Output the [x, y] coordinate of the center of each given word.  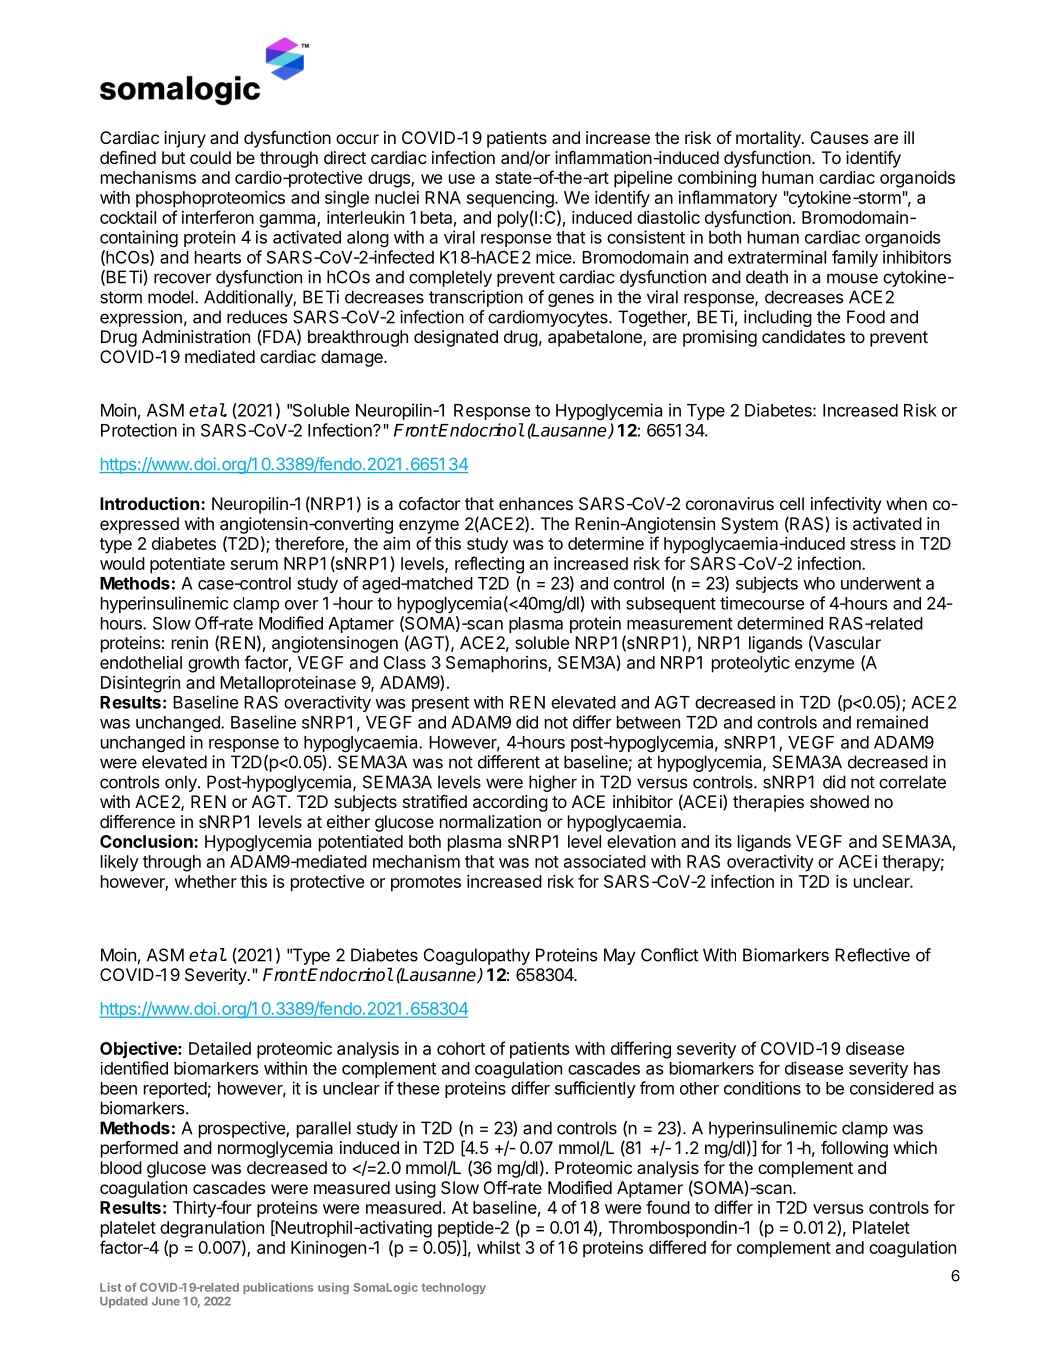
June [166, 1301]
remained [892, 722]
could [210, 157]
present [440, 704]
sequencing [511, 199]
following [854, 1149]
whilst [498, 1247]
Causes [840, 137]
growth [213, 664]
